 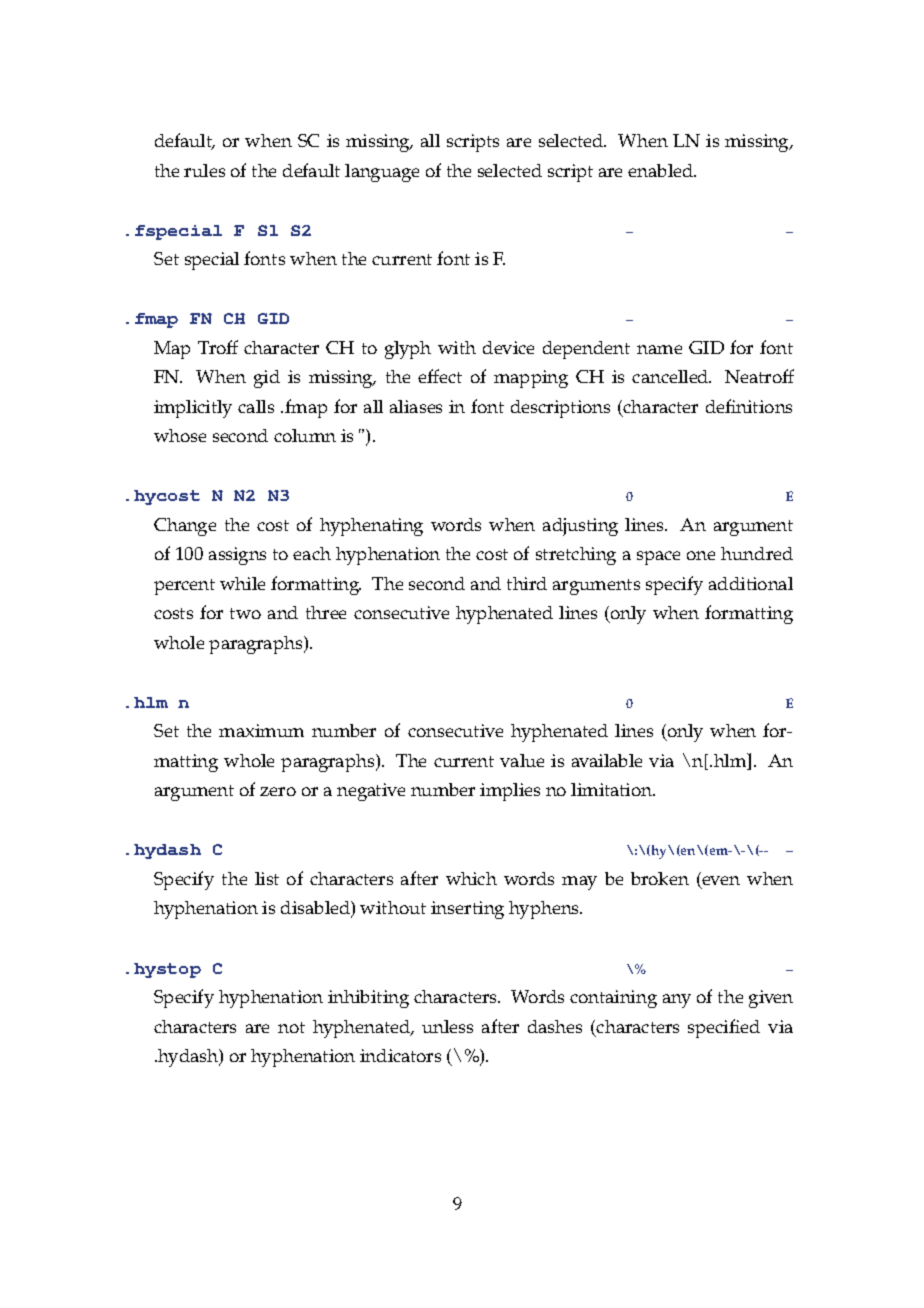 I want to click on zero, so click(x=278, y=791).
